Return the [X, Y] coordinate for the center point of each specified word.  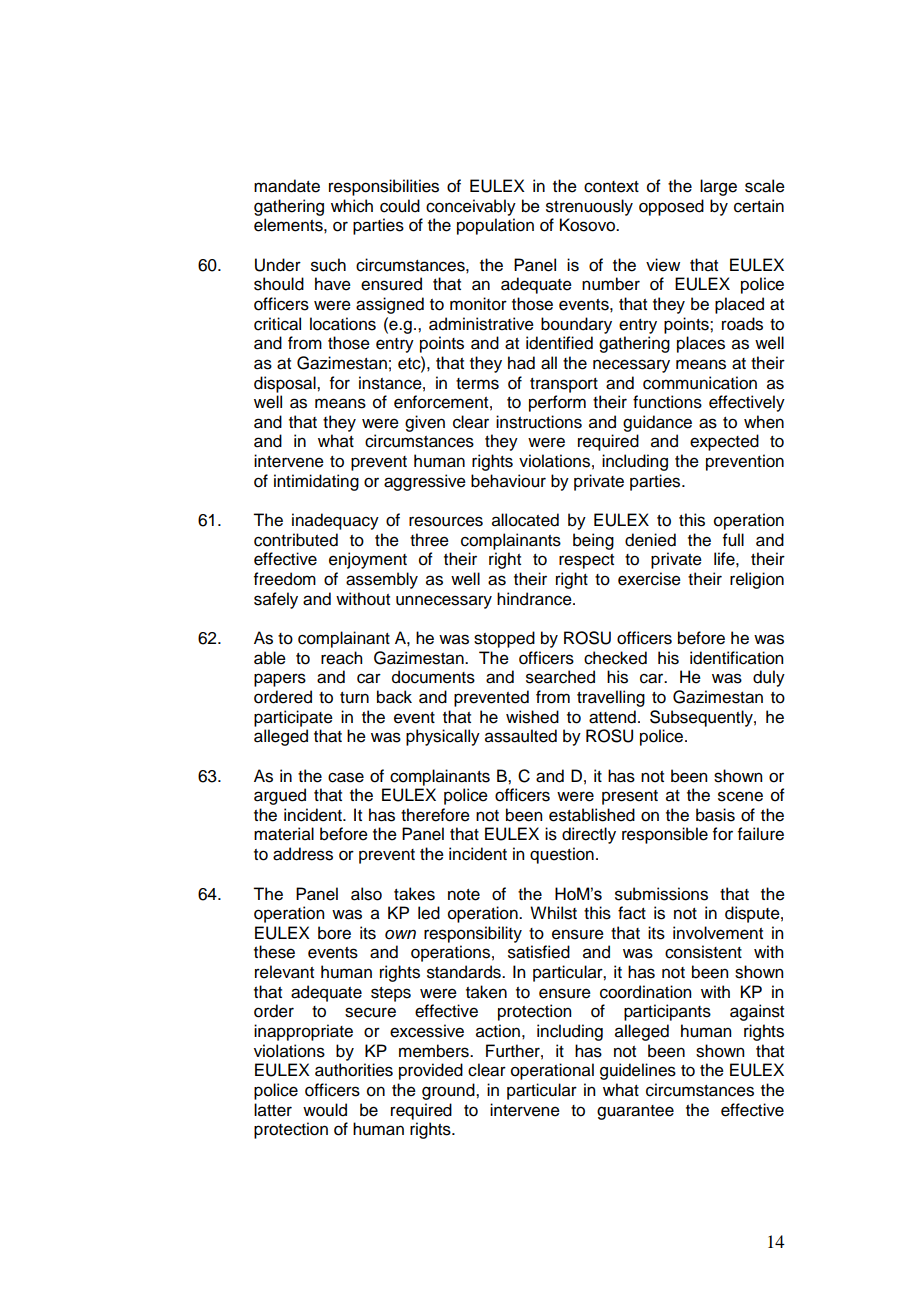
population [495, 226]
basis [715, 815]
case [346, 777]
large [718, 187]
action [498, 1031]
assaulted [521, 736]
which [352, 206]
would [325, 1110]
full [733, 540]
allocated [525, 520]
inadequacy [335, 521]
